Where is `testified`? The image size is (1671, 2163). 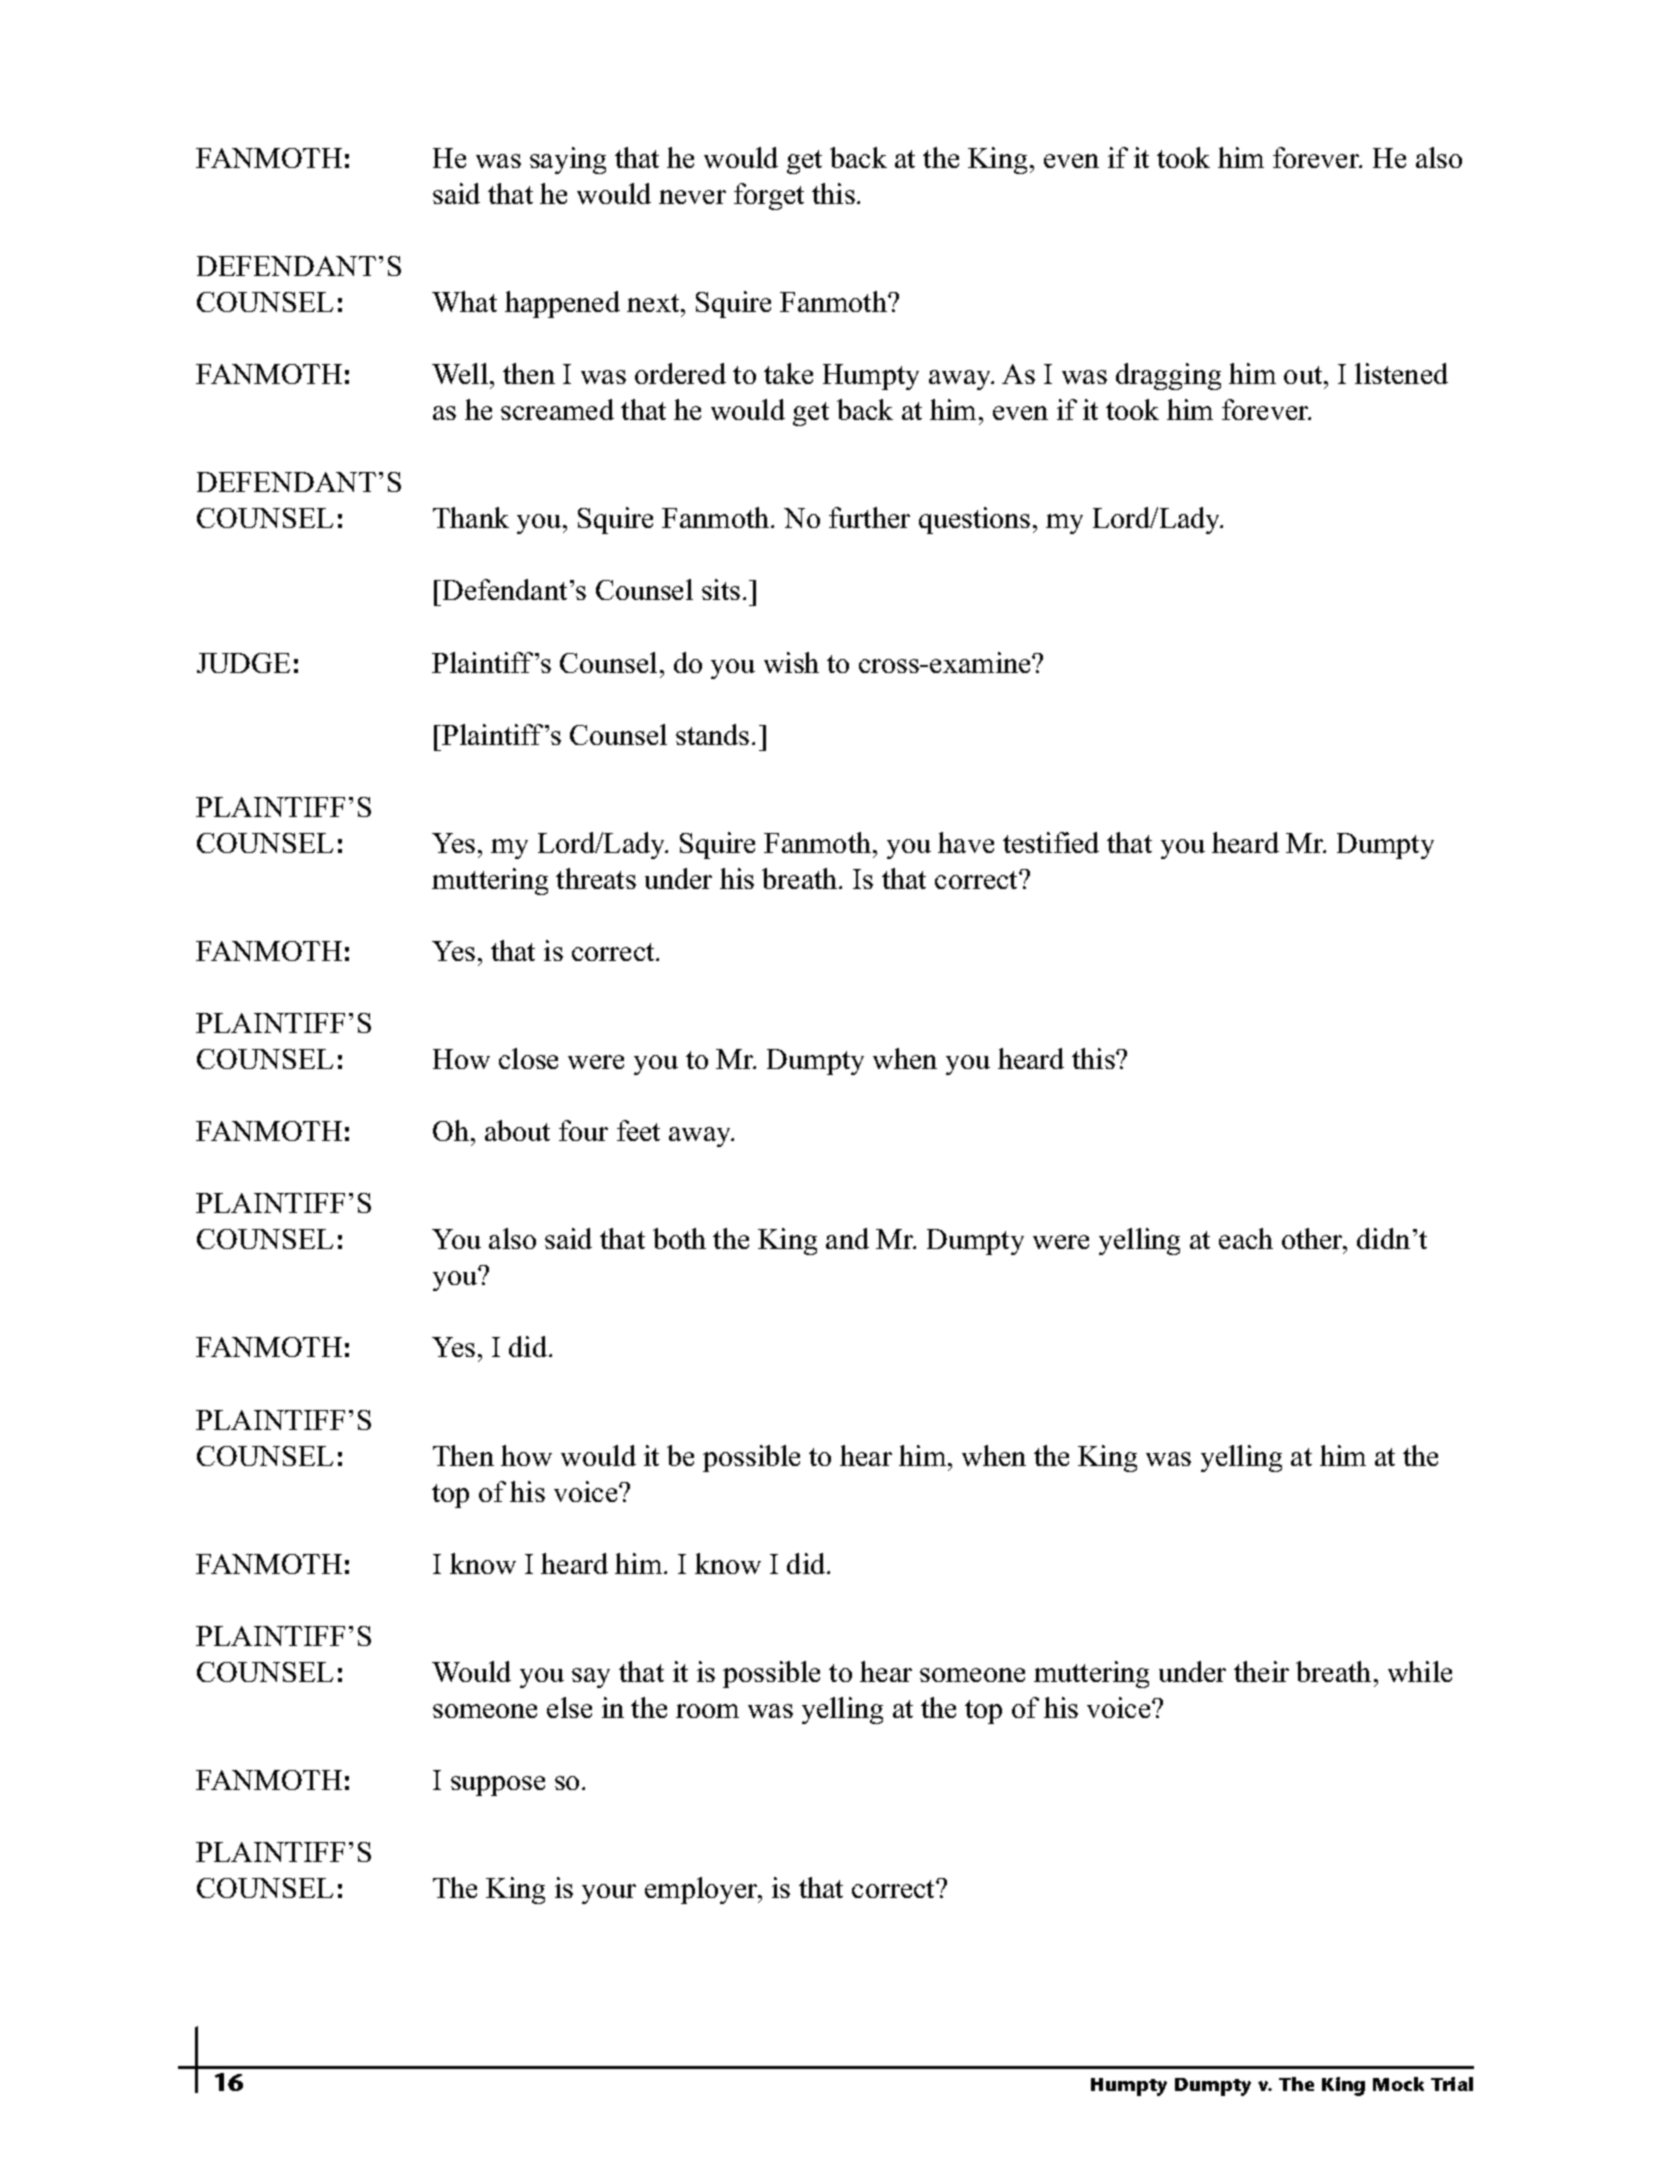
testified is located at coordinates (1051, 842).
